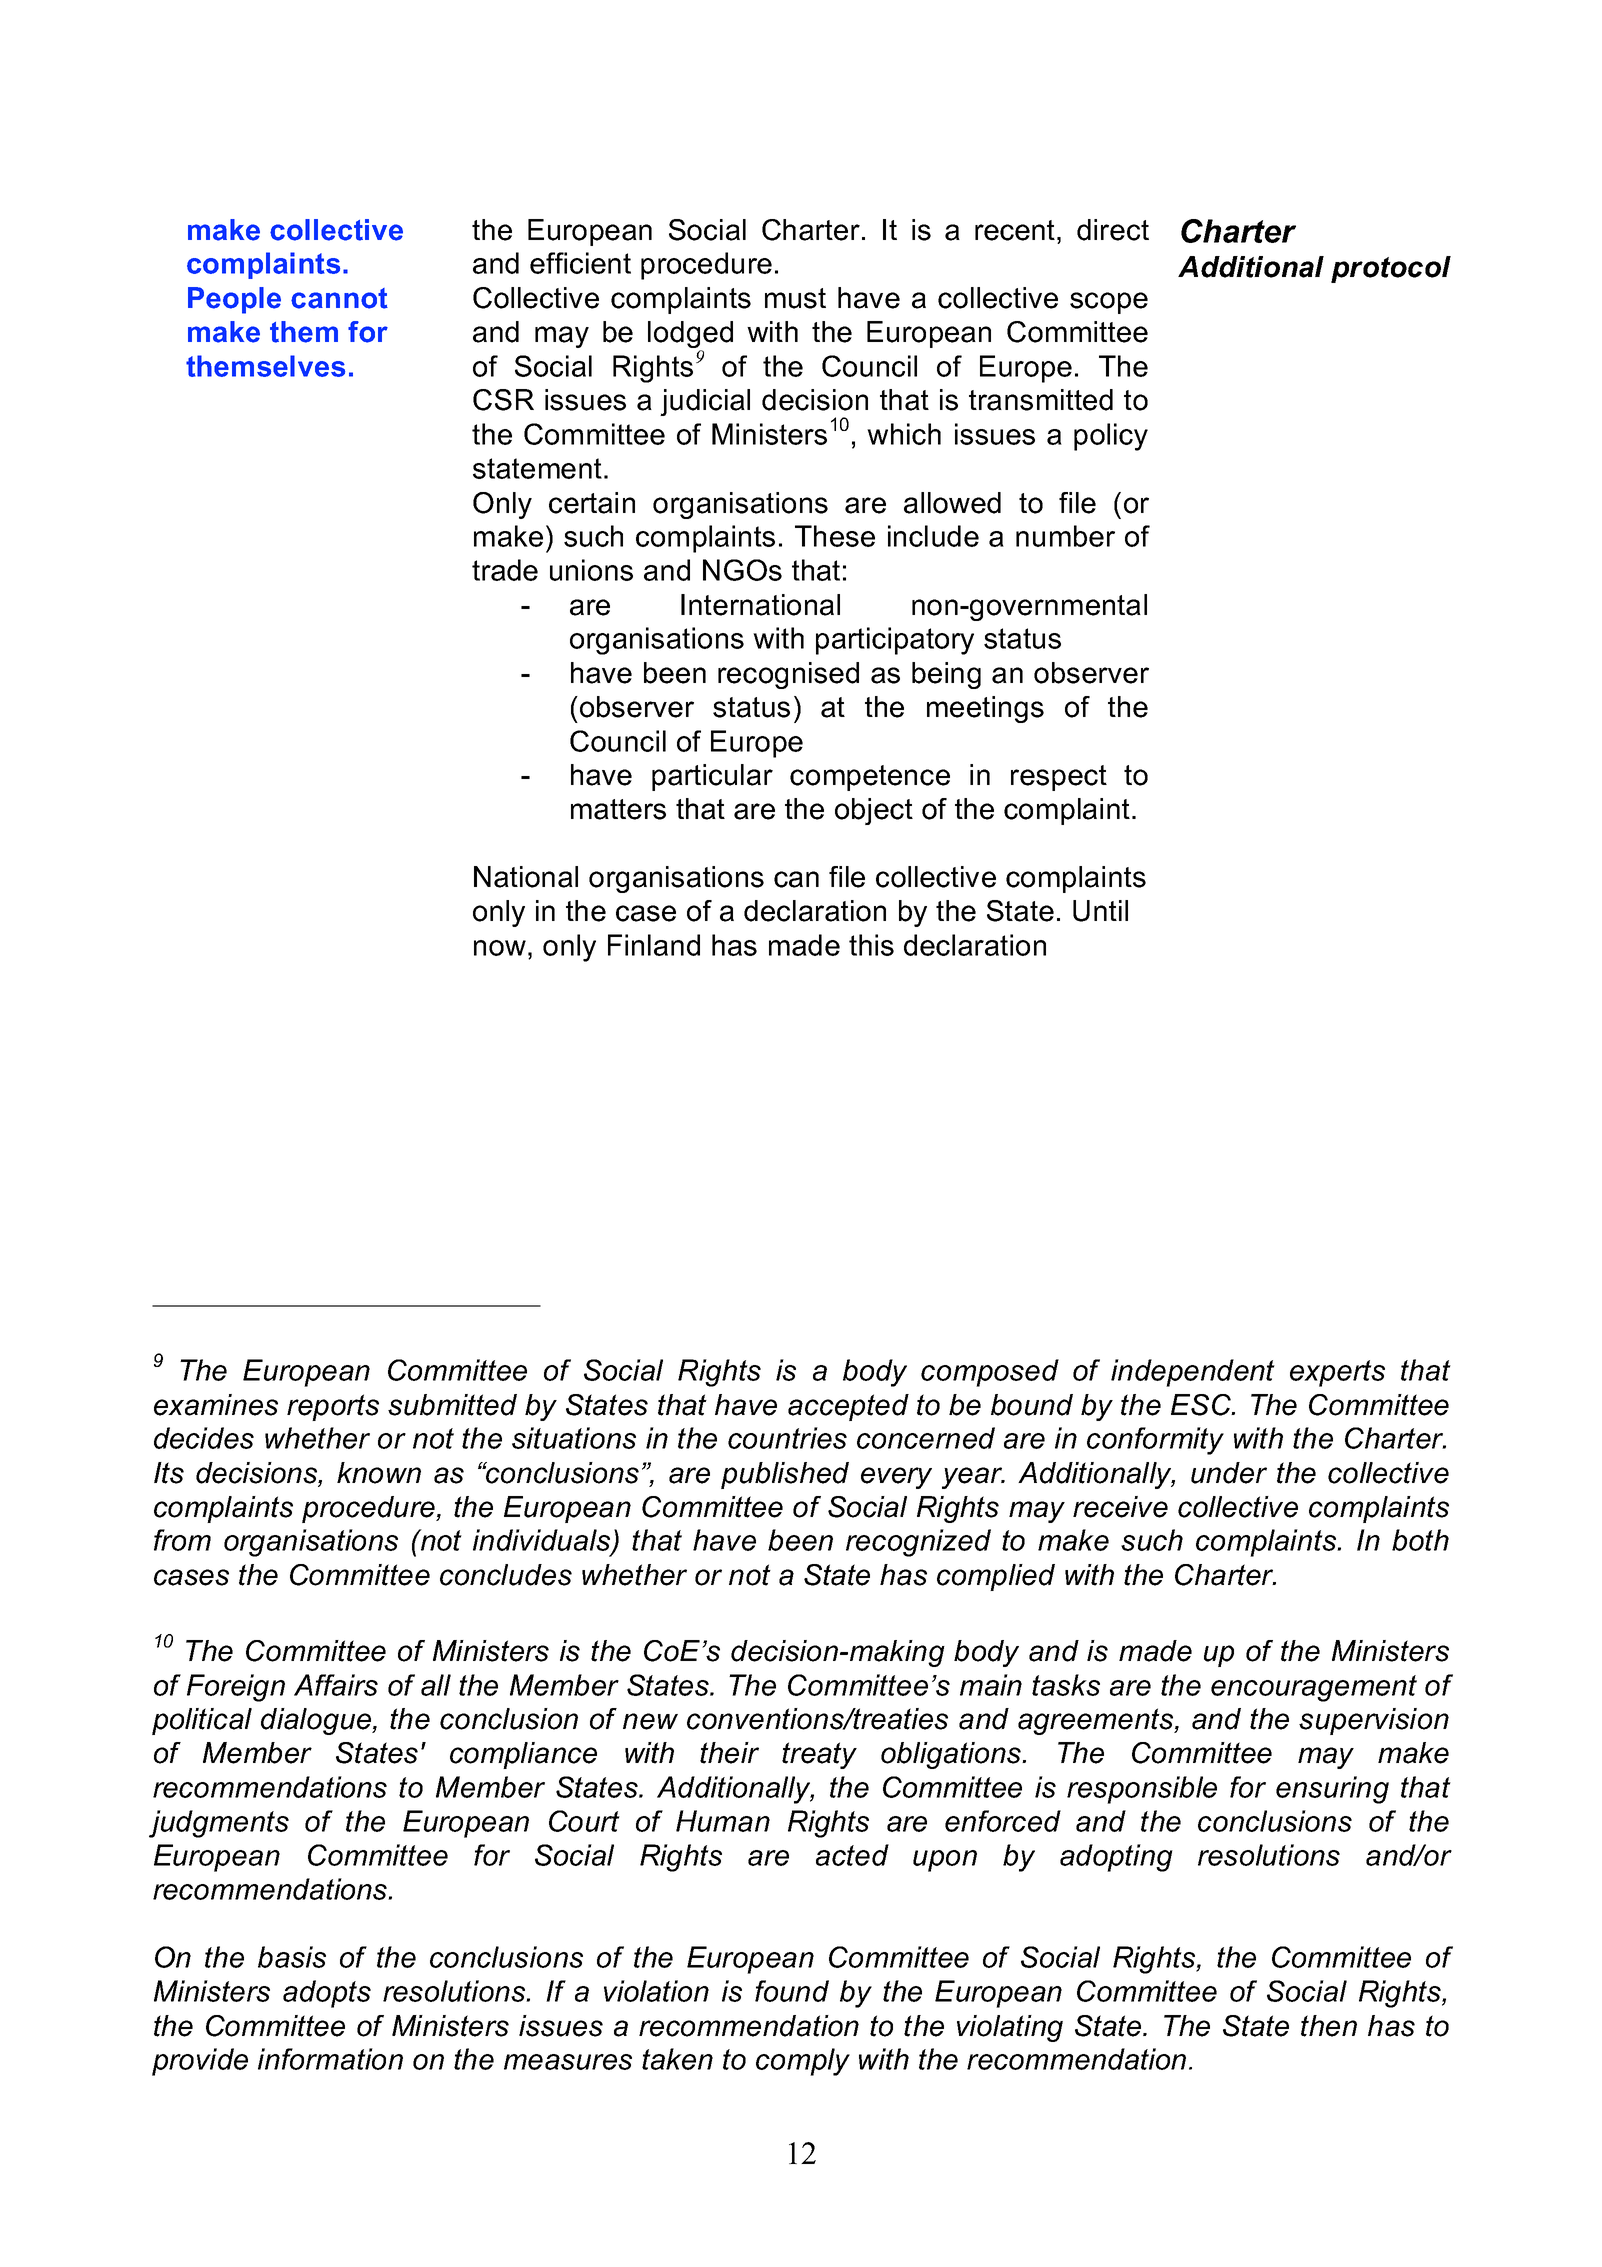 The height and width of the image is (2267, 1602). Describe the element at coordinates (182, 1540) in the image. I see `from` at that location.
